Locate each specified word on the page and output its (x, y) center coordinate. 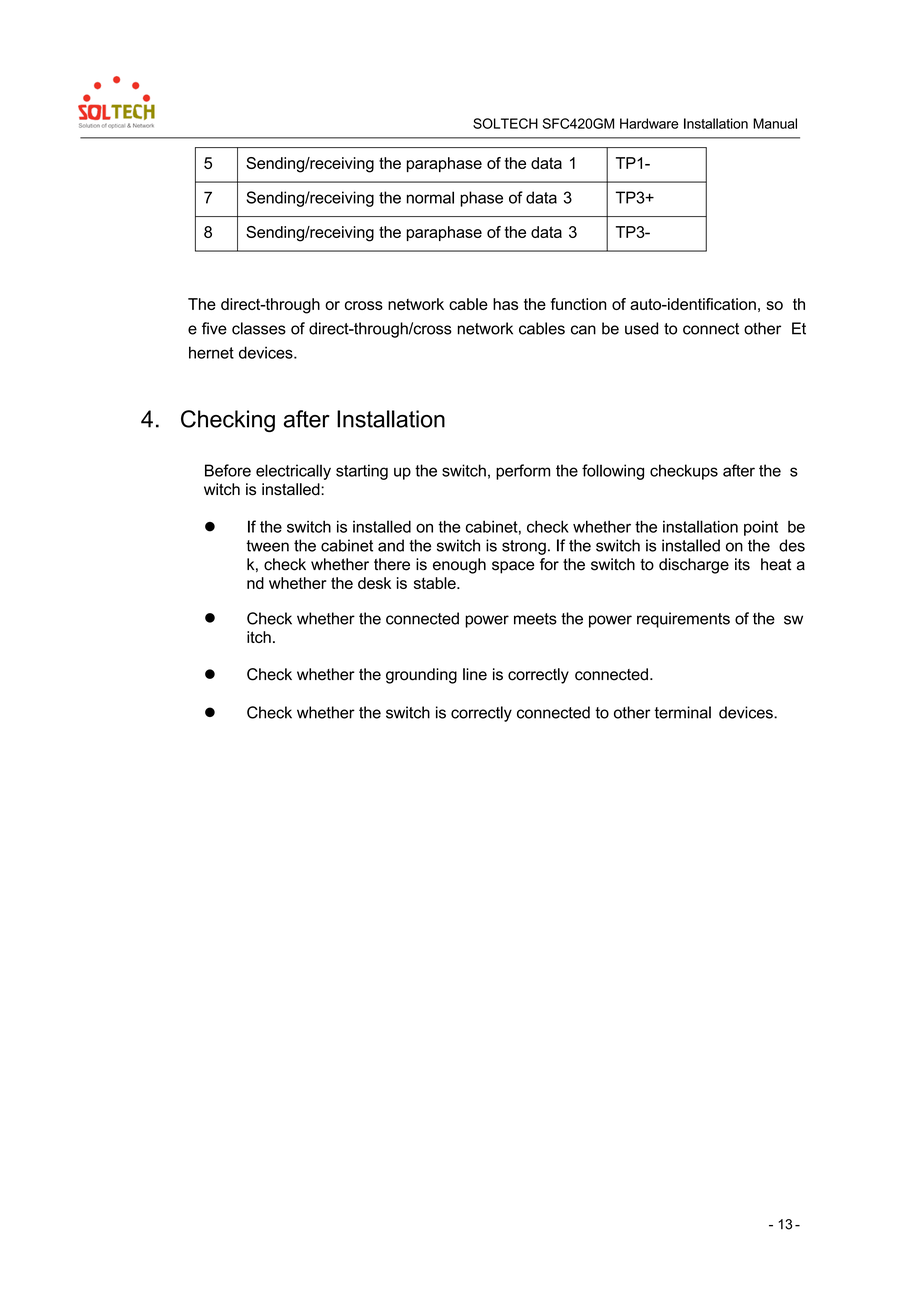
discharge (694, 566)
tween (267, 546)
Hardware (649, 123)
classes (259, 328)
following (613, 472)
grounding (421, 676)
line (475, 674)
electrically (293, 472)
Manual (775, 123)
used (641, 328)
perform (523, 472)
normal (430, 197)
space (513, 567)
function (578, 304)
